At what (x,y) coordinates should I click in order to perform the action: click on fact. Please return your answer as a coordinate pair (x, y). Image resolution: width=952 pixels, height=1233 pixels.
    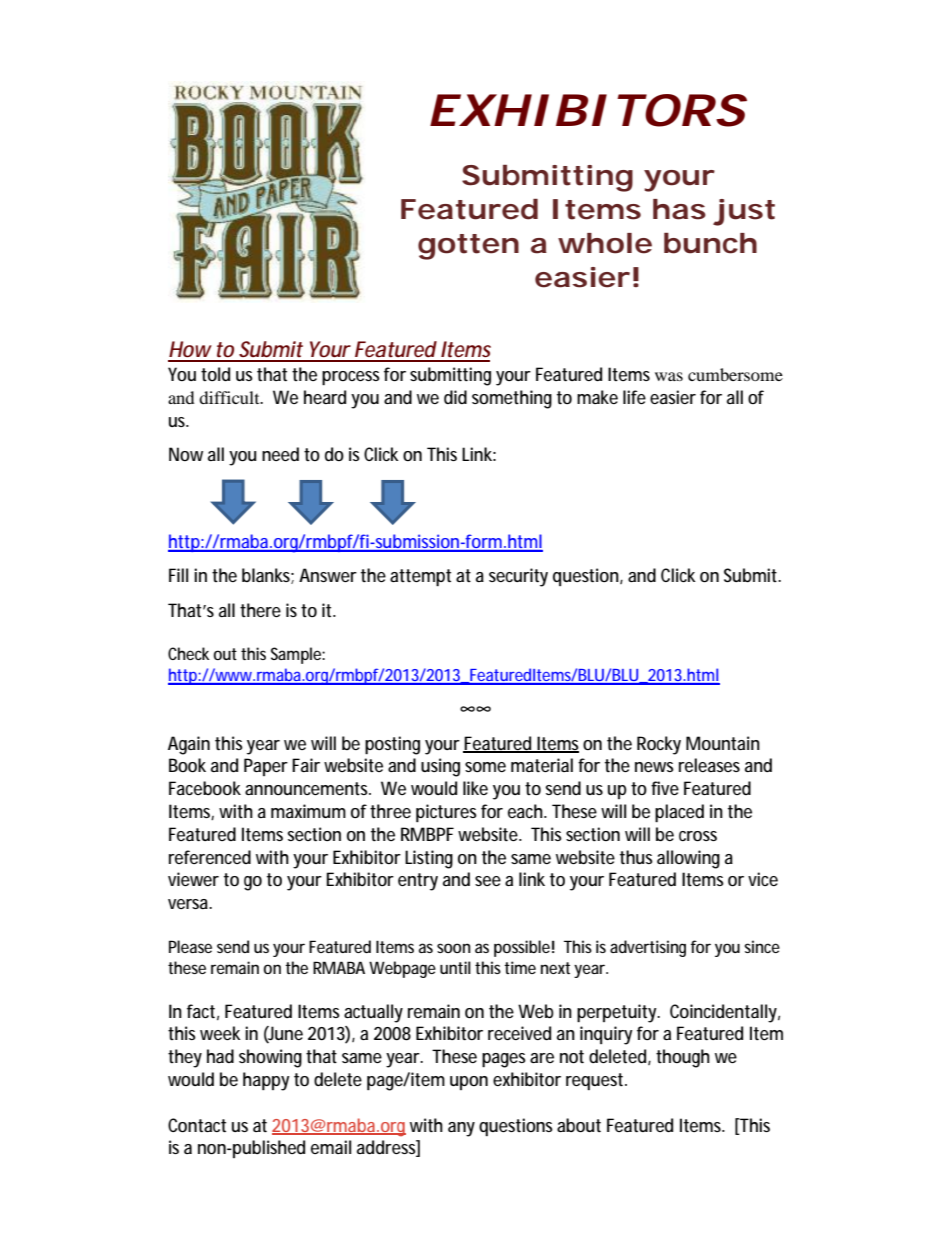
    Looking at the image, I should click on (201, 1011).
